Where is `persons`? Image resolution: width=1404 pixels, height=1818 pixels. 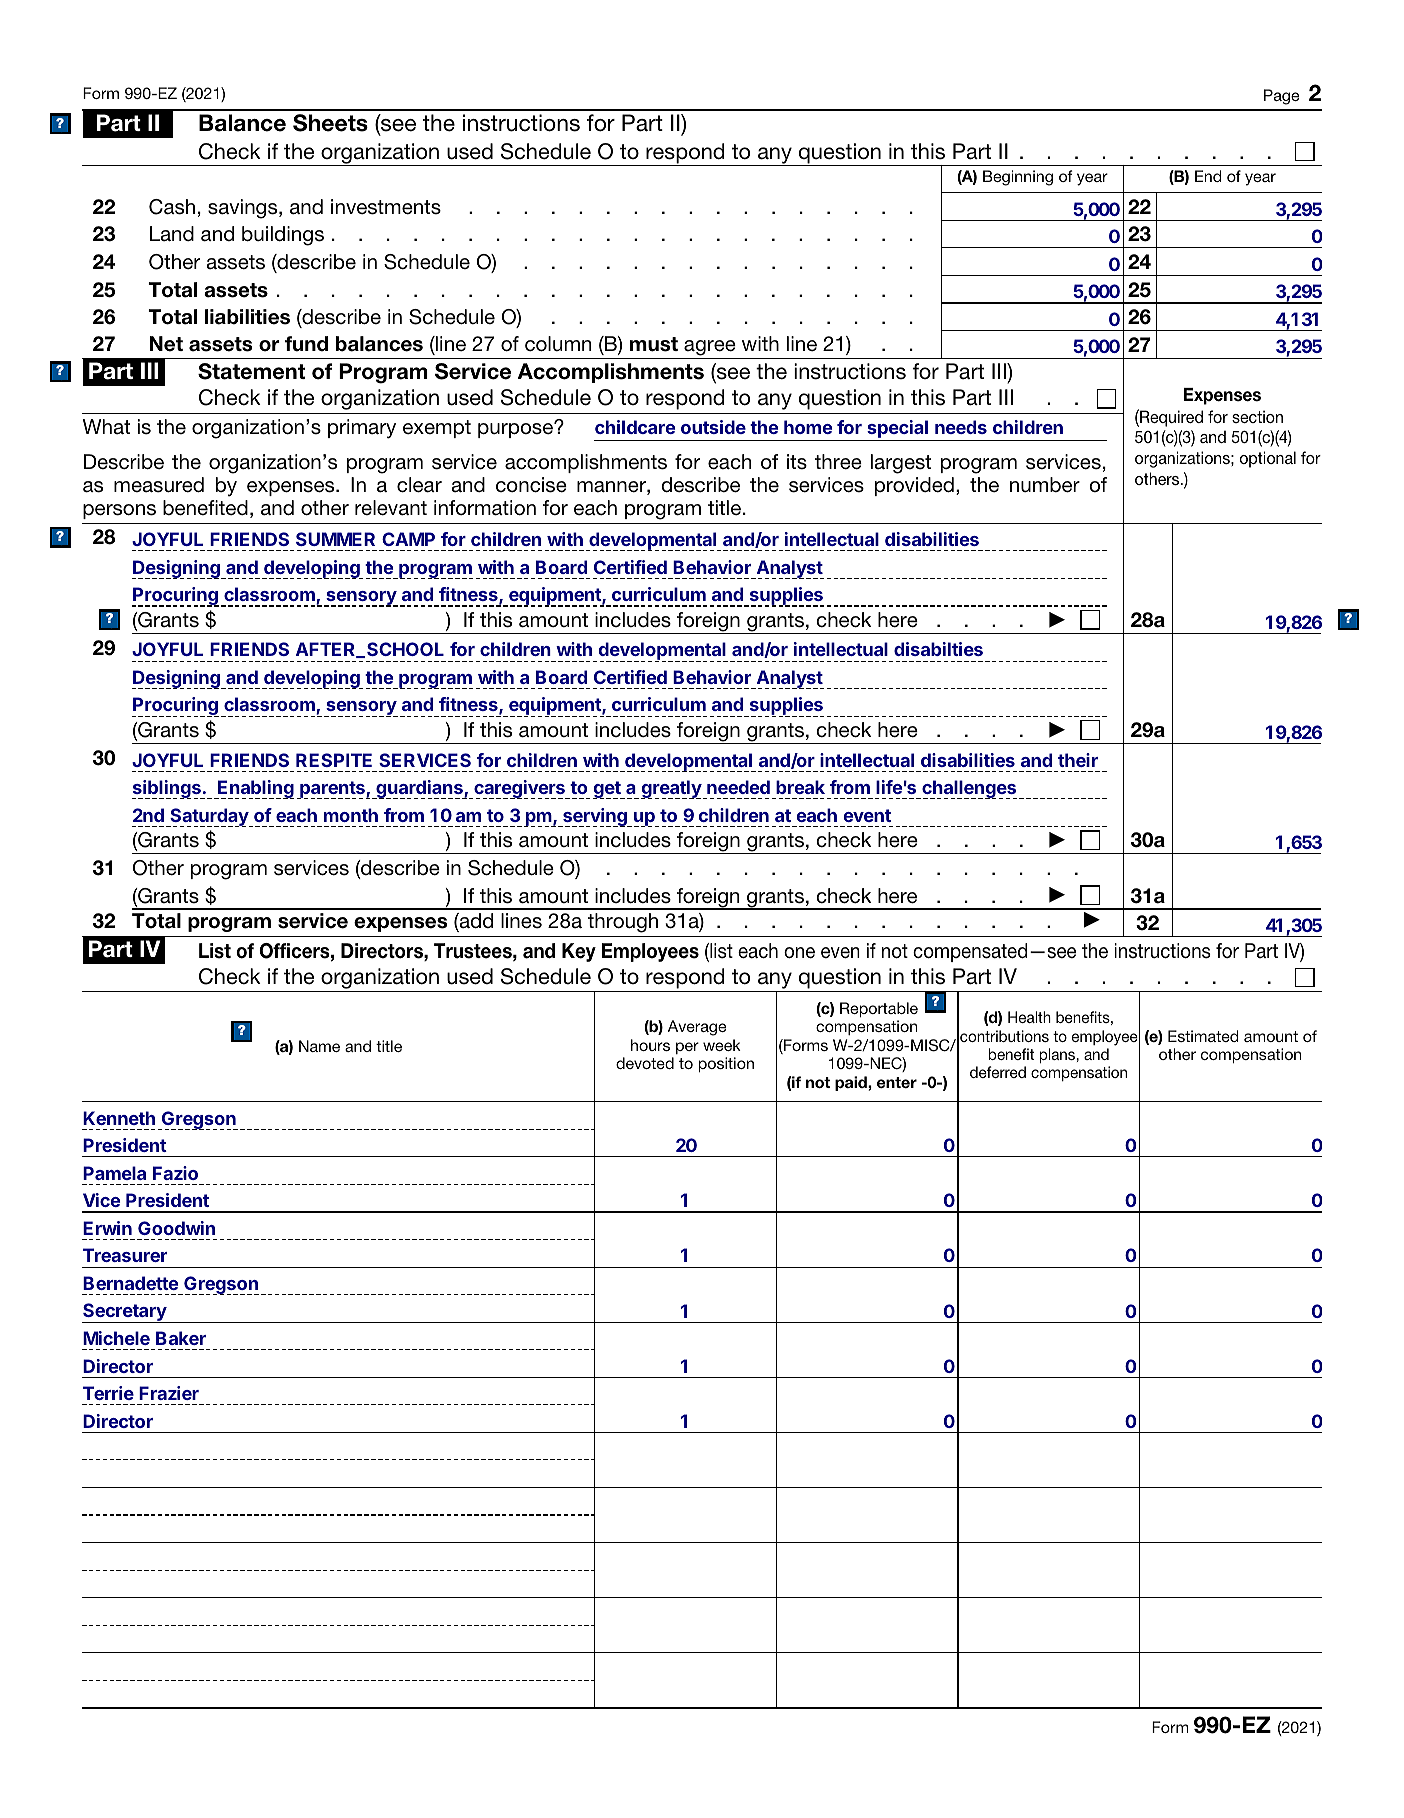
persons is located at coordinates (119, 511).
